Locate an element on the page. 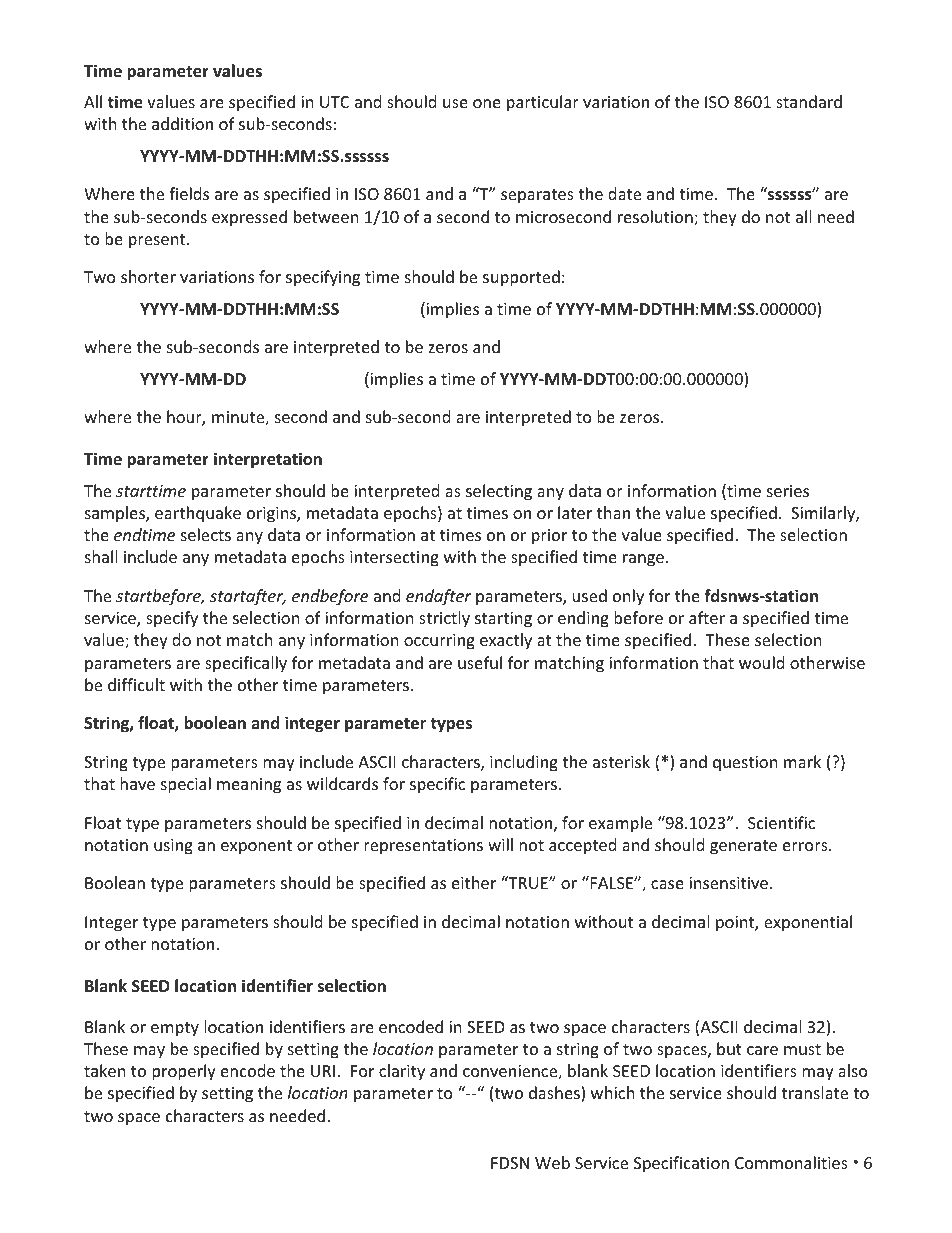  addition is located at coordinates (182, 123).
